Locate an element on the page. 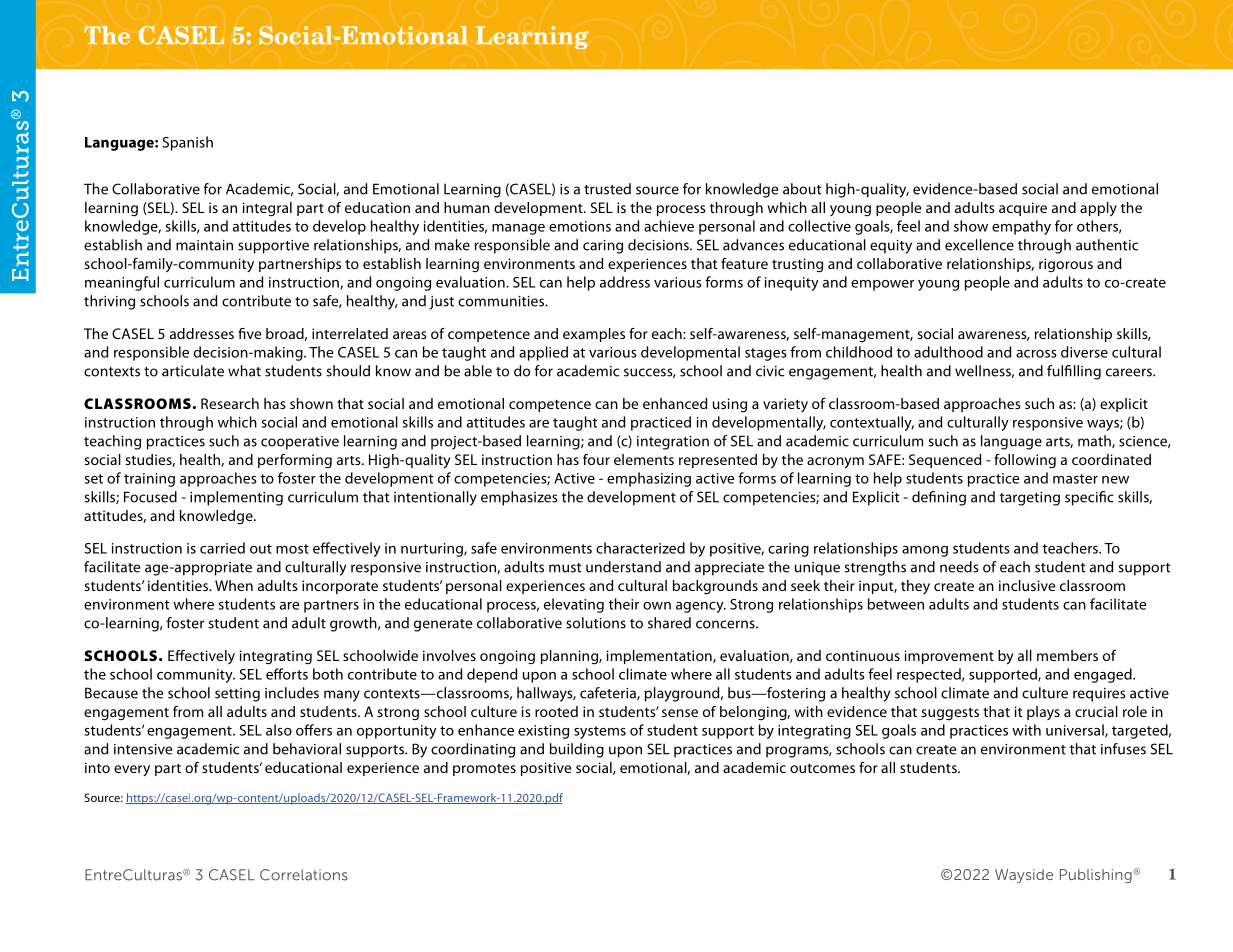 The width and height of the image is (1233, 952). Publishing is located at coordinates (1097, 876).
